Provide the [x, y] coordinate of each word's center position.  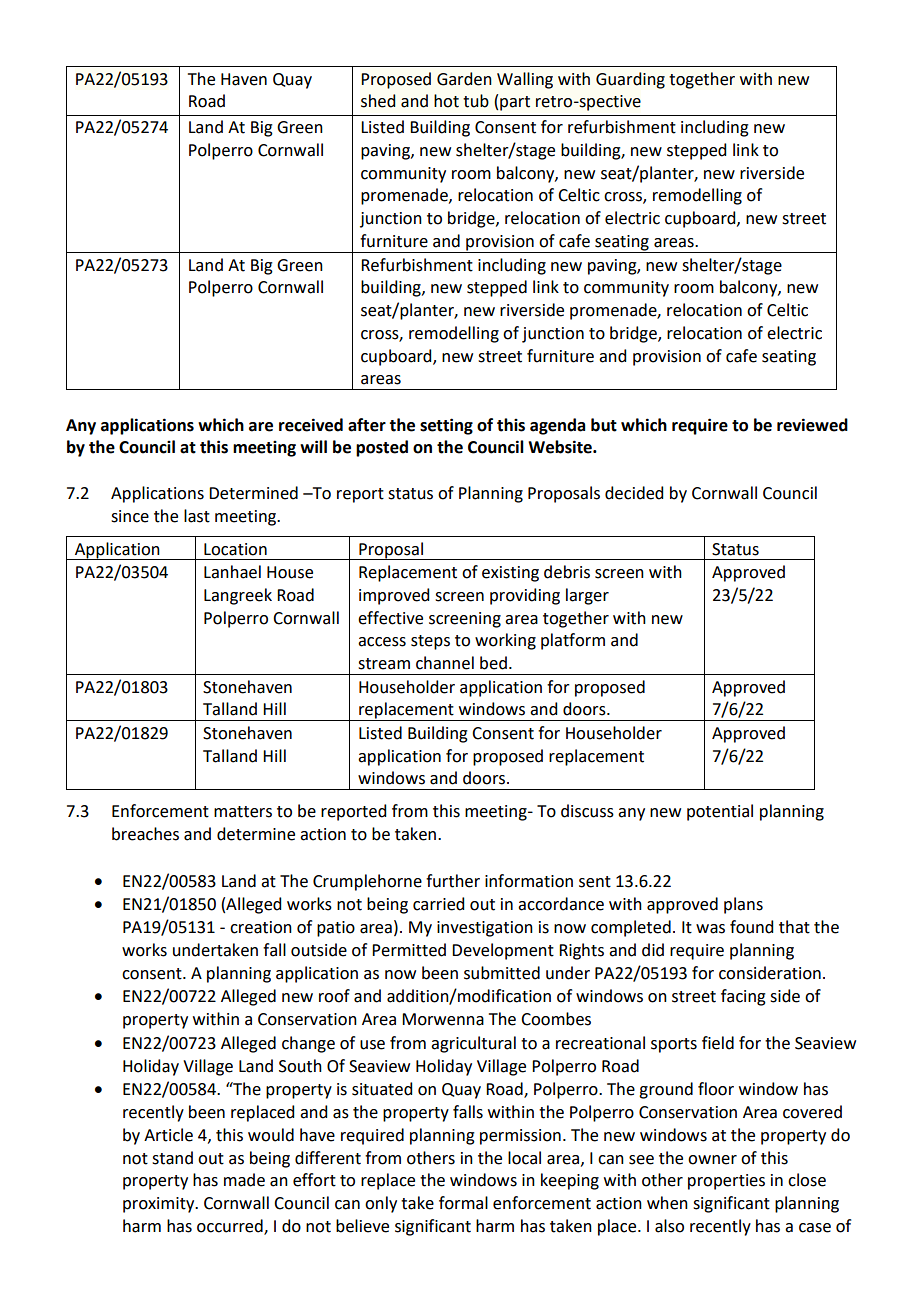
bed [493, 663]
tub [476, 101]
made [244, 1180]
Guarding [630, 80]
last [197, 516]
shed [378, 101]
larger [587, 596]
